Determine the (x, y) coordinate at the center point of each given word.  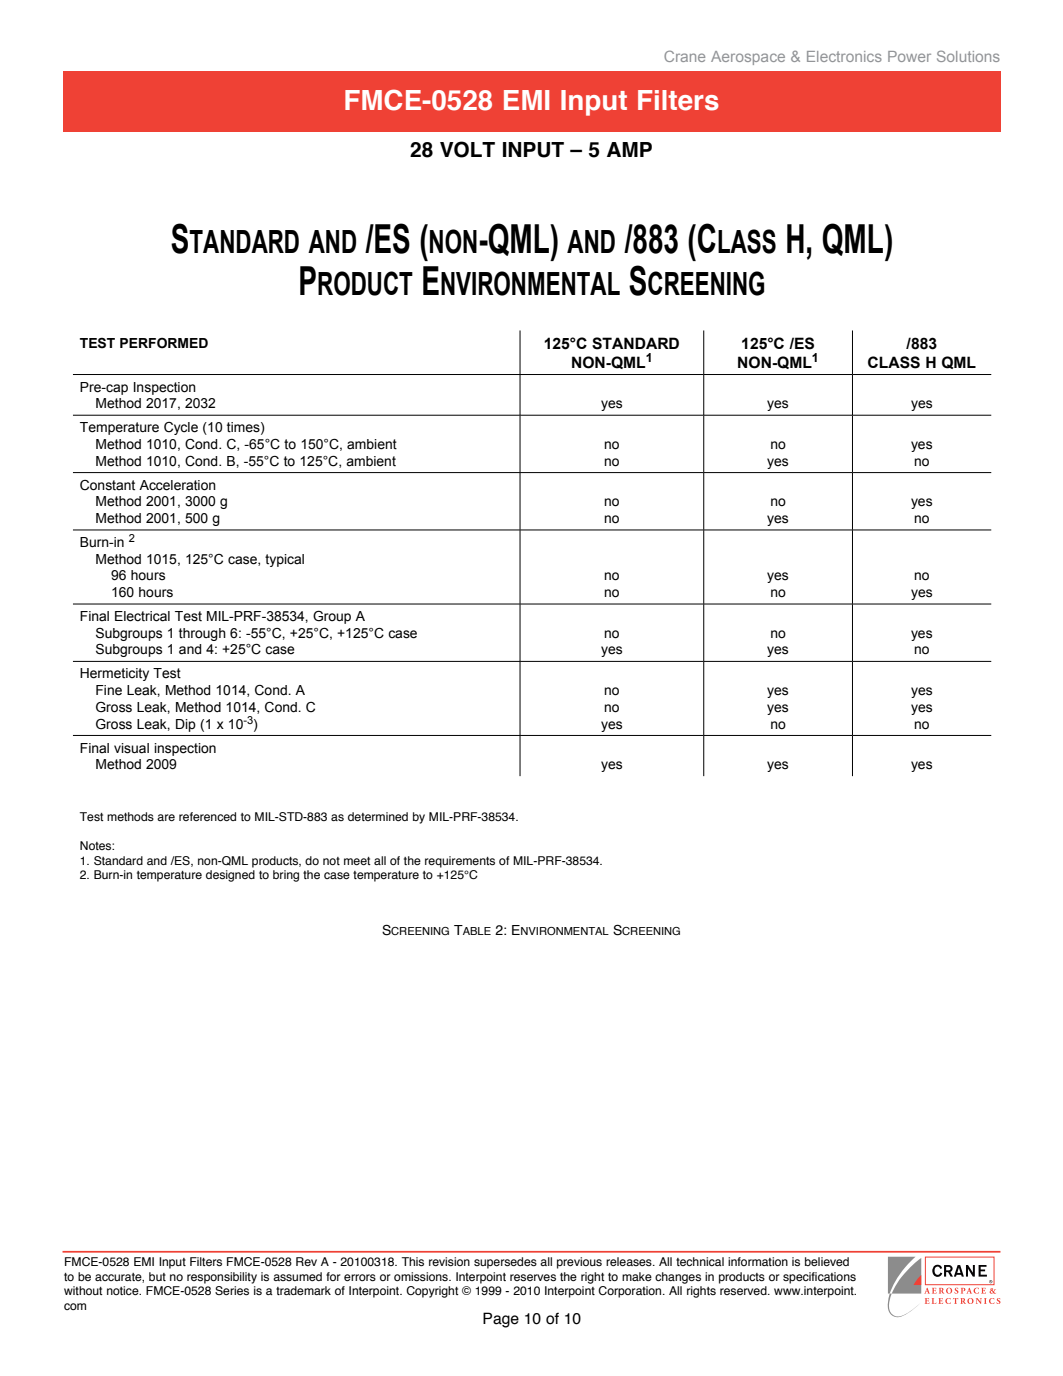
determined (378, 816)
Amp (629, 149)
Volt (467, 149)
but (157, 1276)
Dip (186, 725)
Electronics (844, 56)
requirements (460, 862)
